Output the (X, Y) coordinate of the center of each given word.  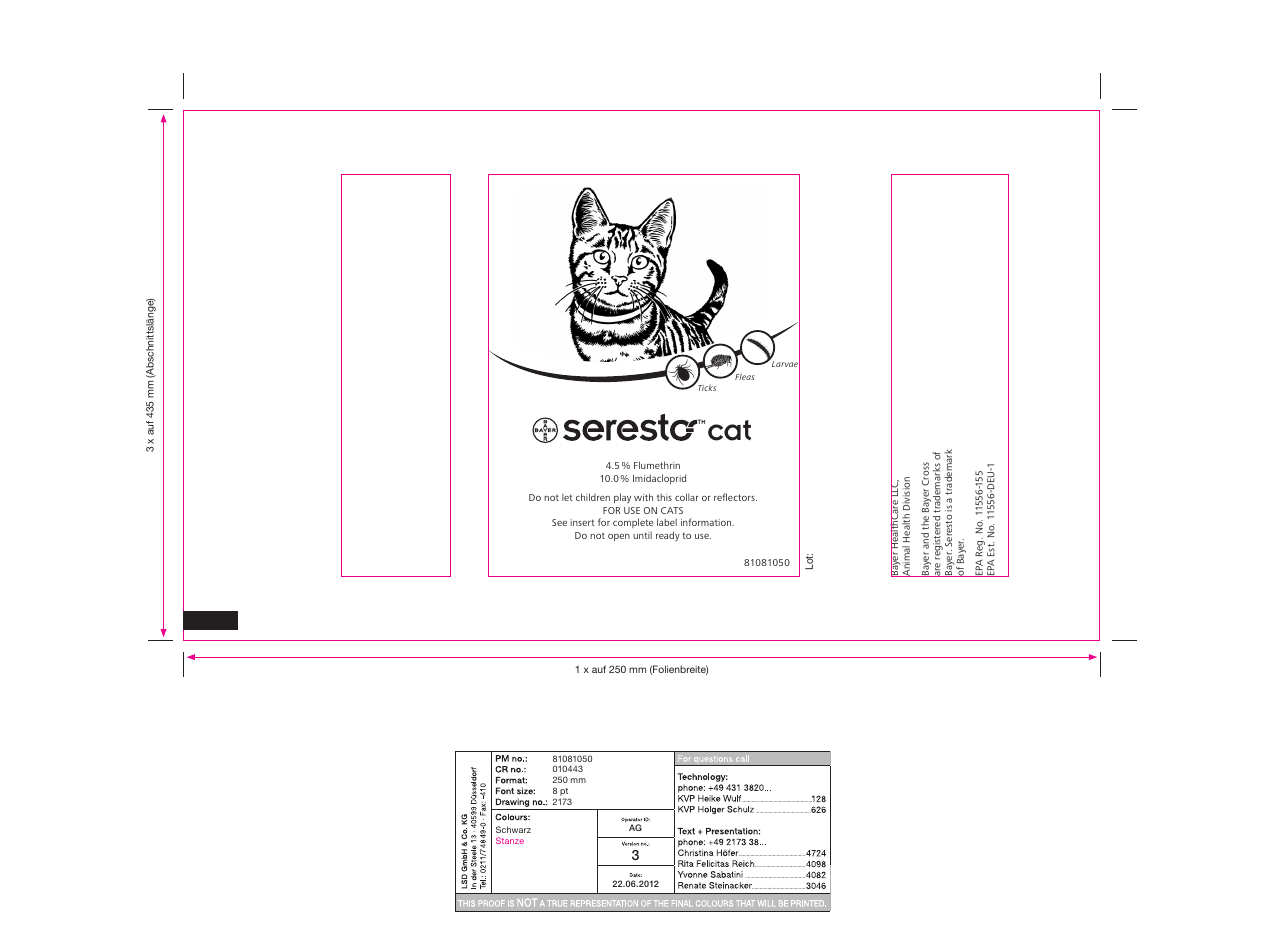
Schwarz (513, 829)
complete (633, 523)
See (559, 522)
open (619, 537)
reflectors (735, 497)
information (707, 522)
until (642, 535)
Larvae (785, 364)
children (593, 497)
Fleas (744, 376)
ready (668, 536)
